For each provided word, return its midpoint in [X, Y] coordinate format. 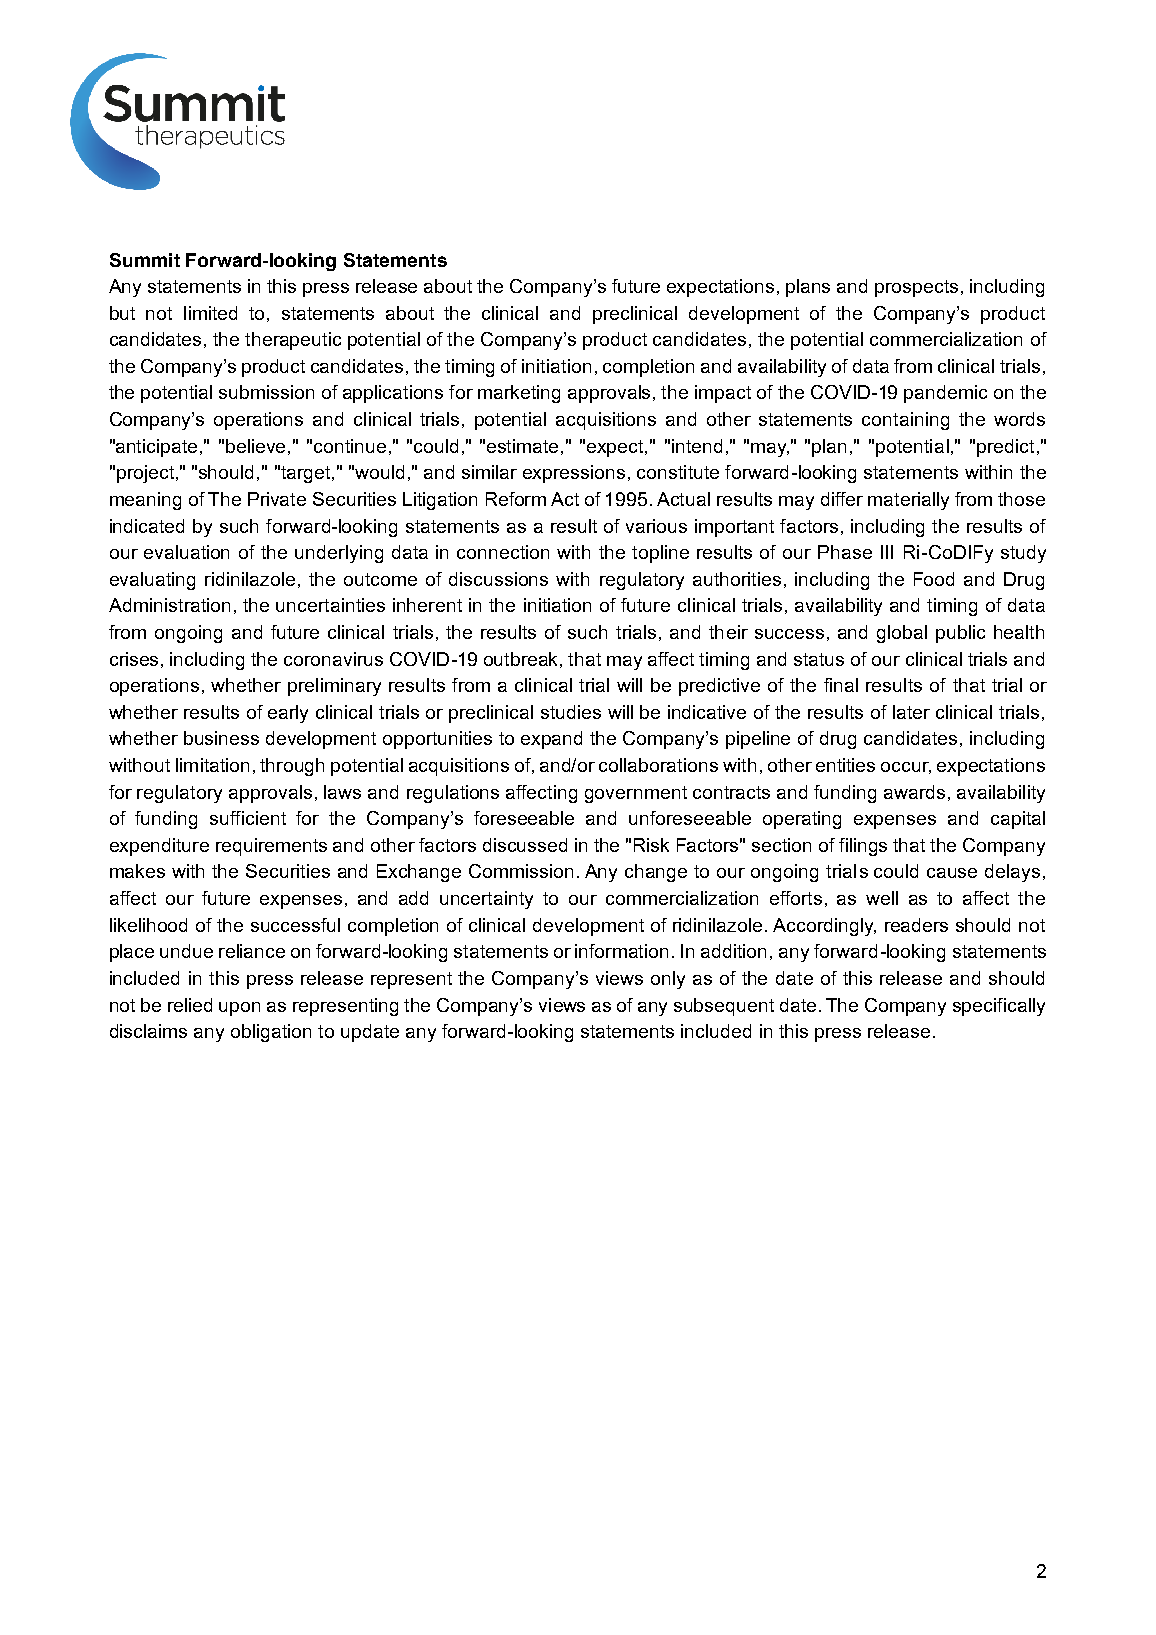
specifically [999, 1007]
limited [210, 313]
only [668, 980]
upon [239, 1009]
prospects [916, 288]
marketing [519, 394]
